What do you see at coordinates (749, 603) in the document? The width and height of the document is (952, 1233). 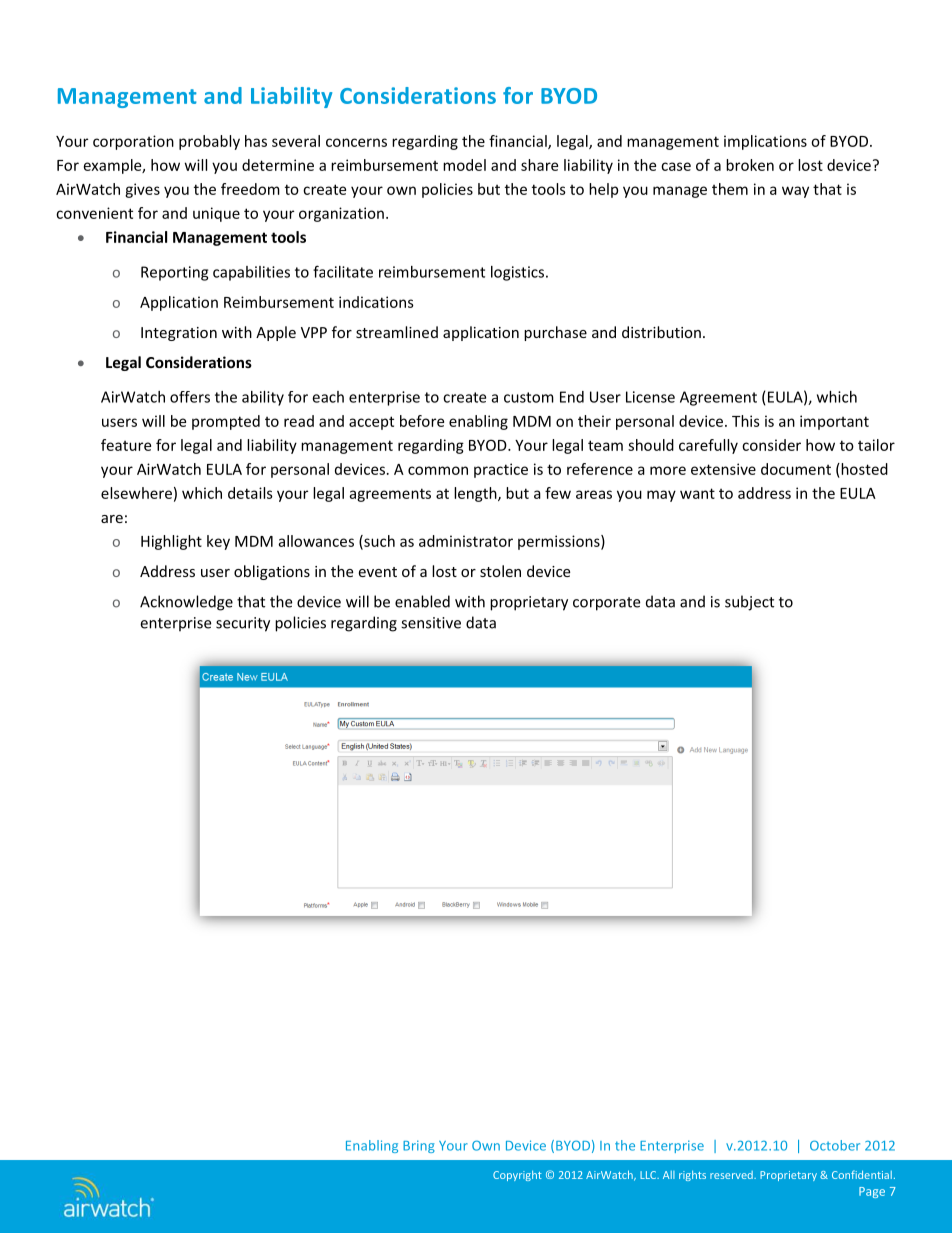 I see `subject` at bounding box center [749, 603].
